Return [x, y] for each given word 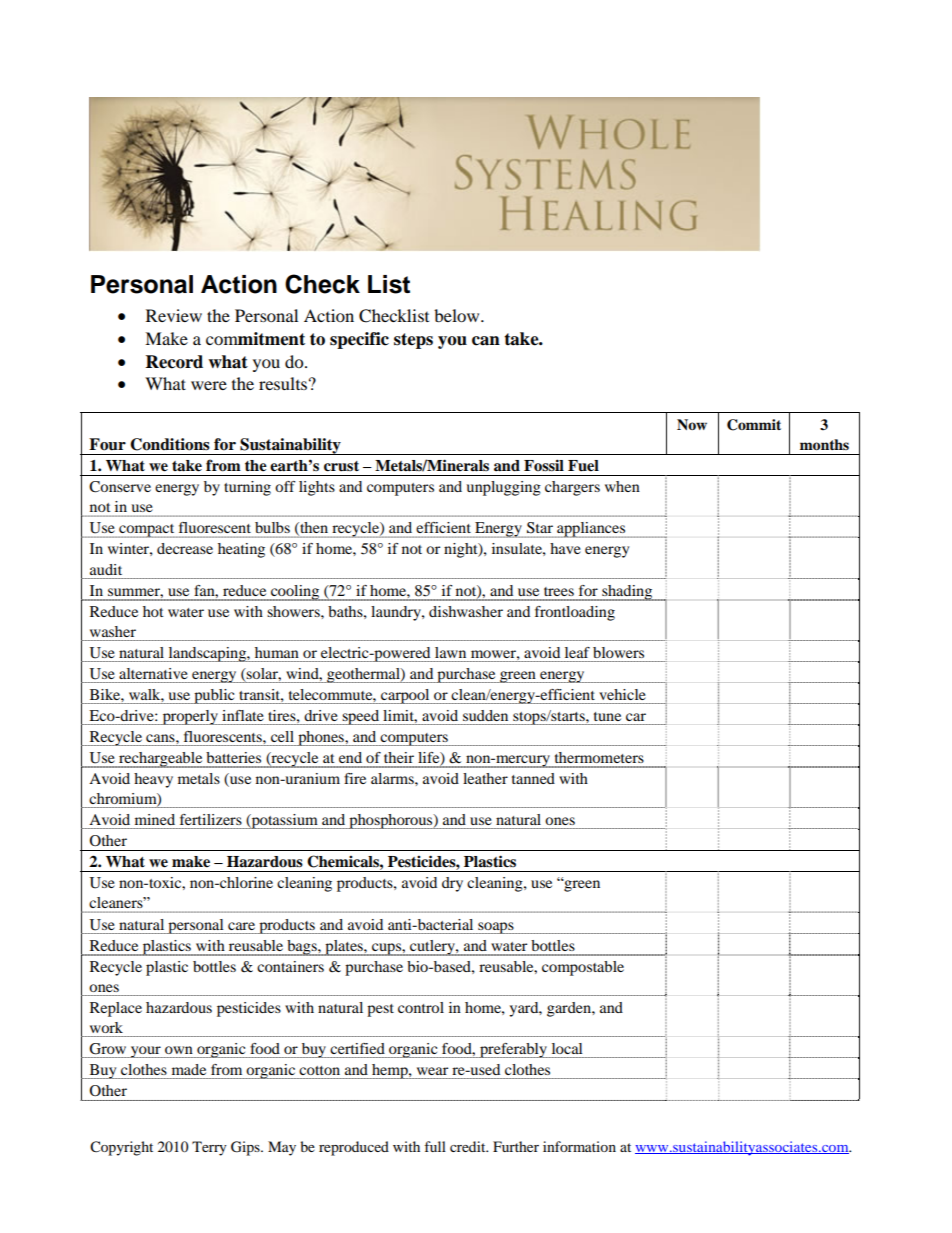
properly [190, 717]
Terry [209, 1148]
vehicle [622, 694]
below [458, 315]
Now [692, 424]
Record [174, 362]
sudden [485, 715]
